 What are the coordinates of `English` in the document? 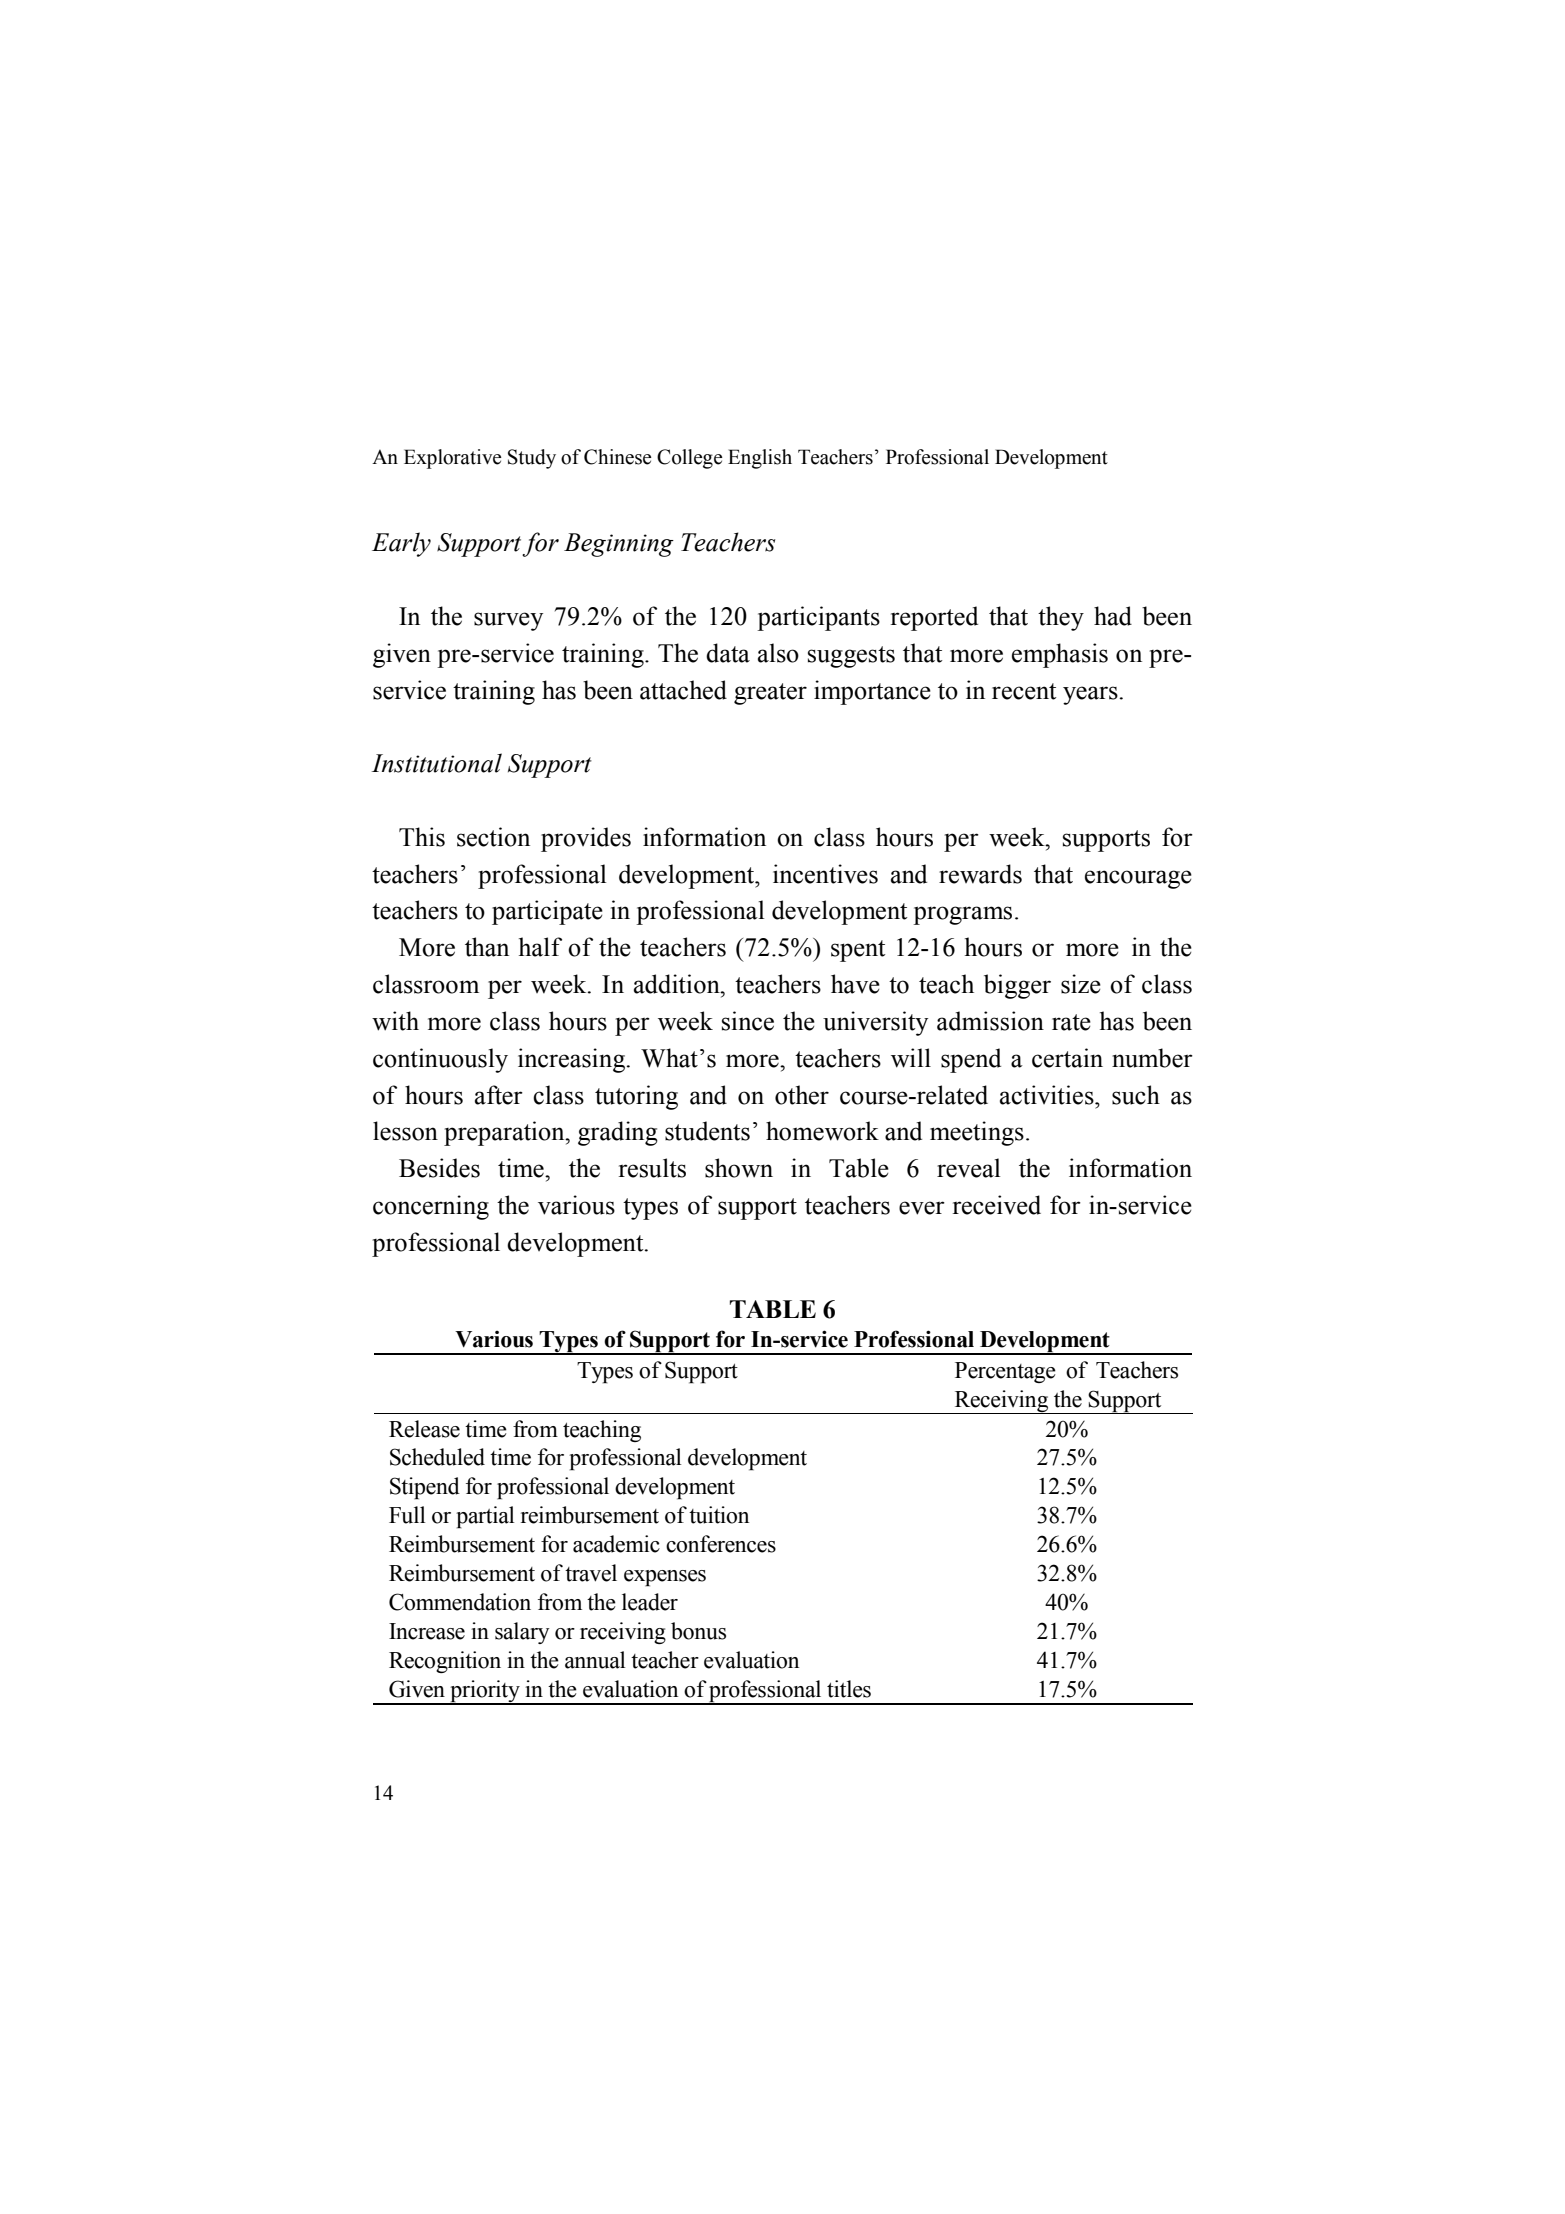 It's located at (760, 459).
